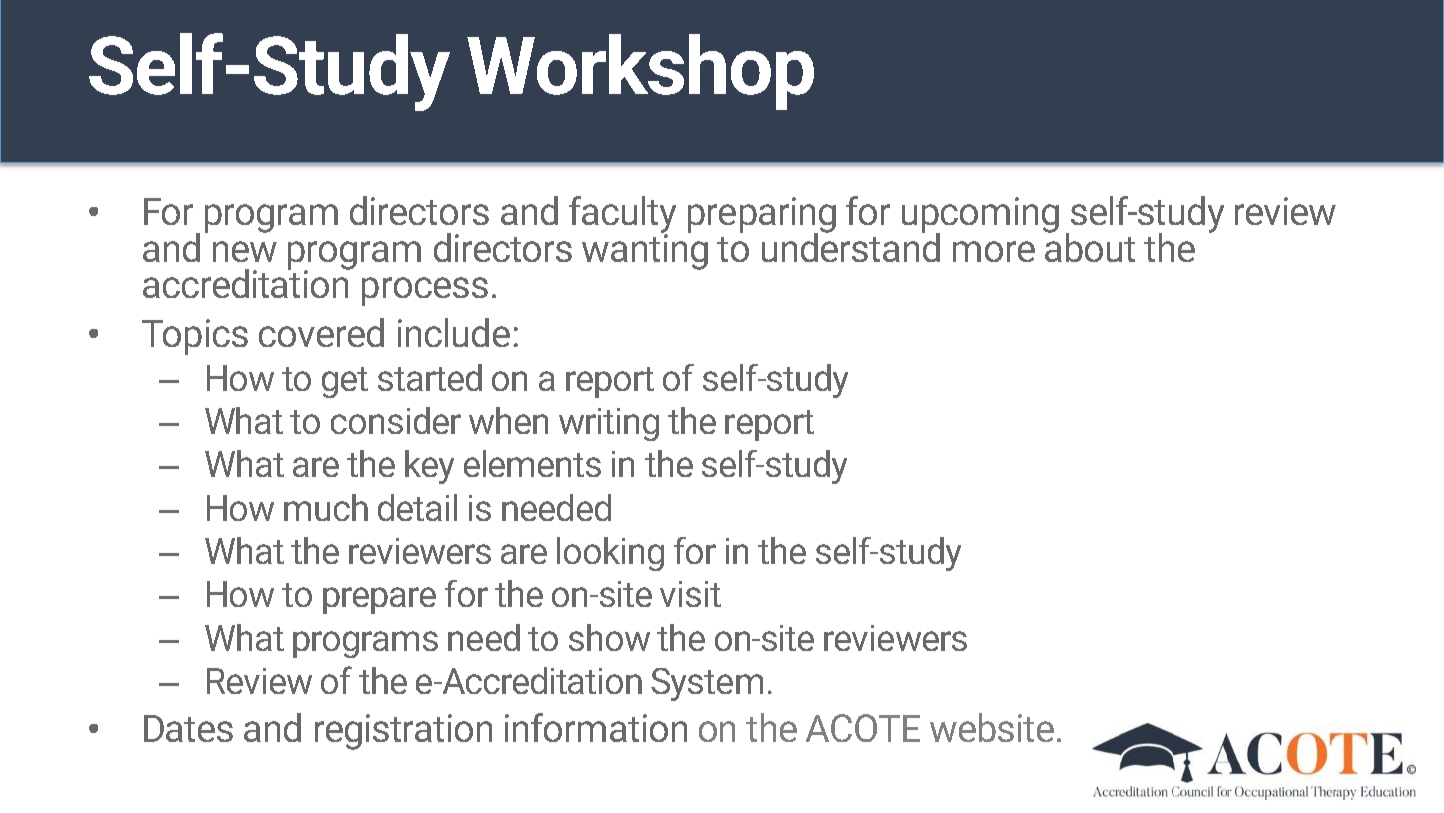 The image size is (1444, 813). Describe the element at coordinates (640, 72) in the screenshot. I see `Workshop` at that location.
